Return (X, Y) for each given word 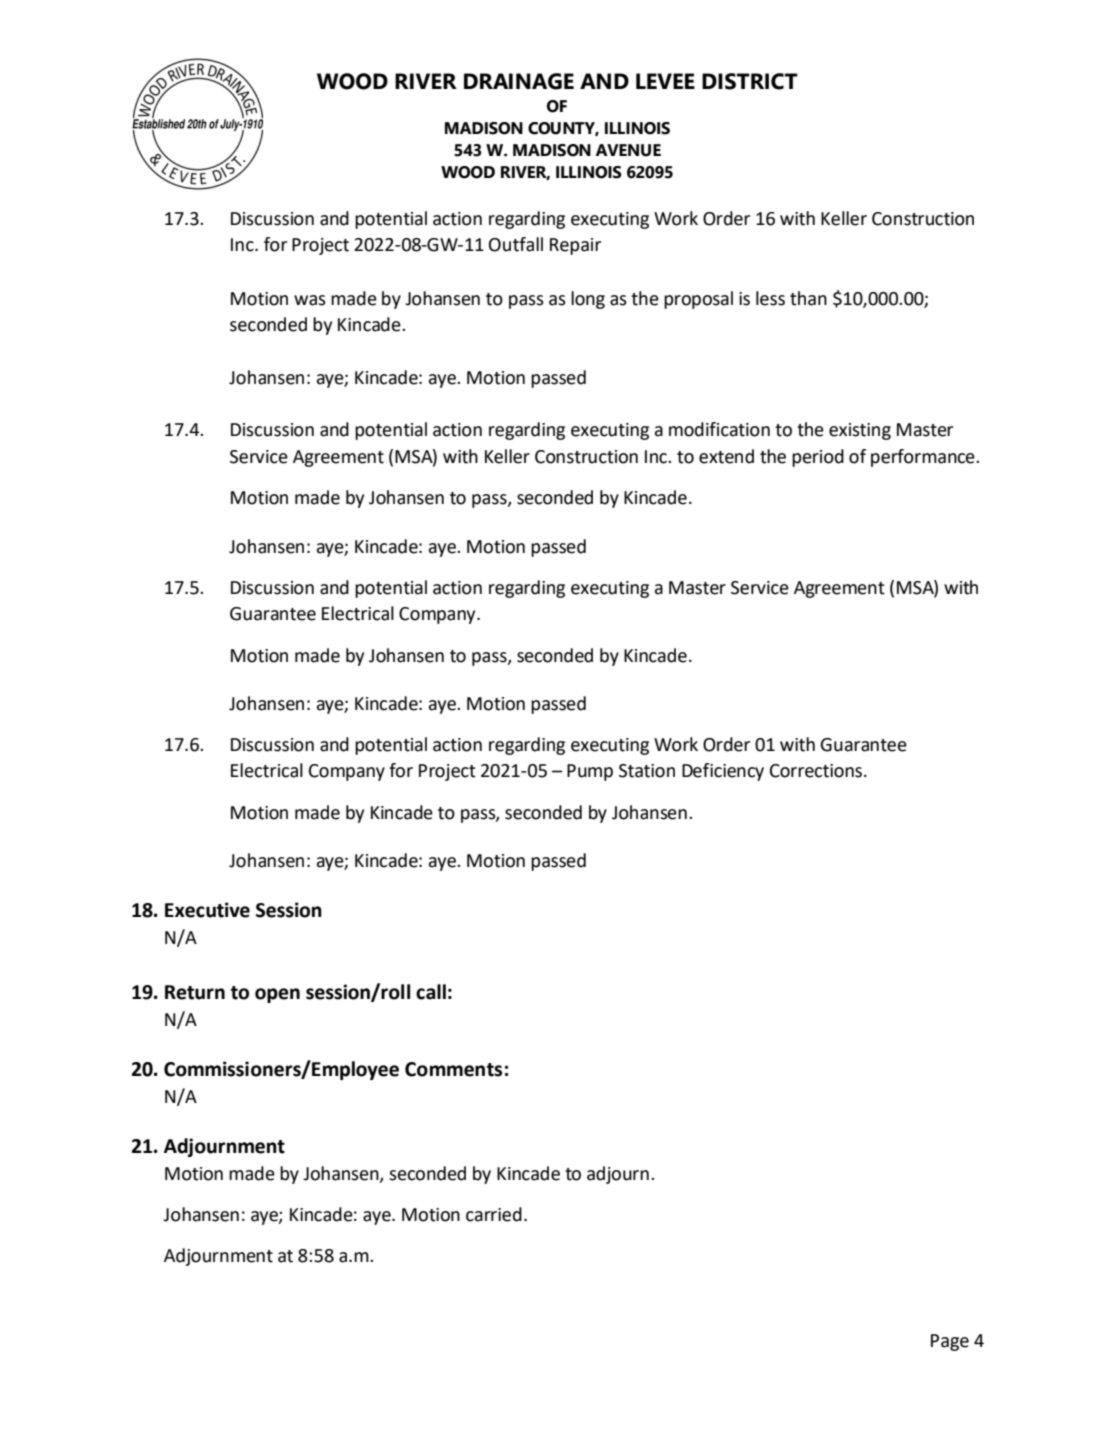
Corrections (816, 771)
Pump (590, 772)
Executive (207, 910)
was (310, 300)
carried (494, 1214)
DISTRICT (750, 81)
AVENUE (628, 150)
